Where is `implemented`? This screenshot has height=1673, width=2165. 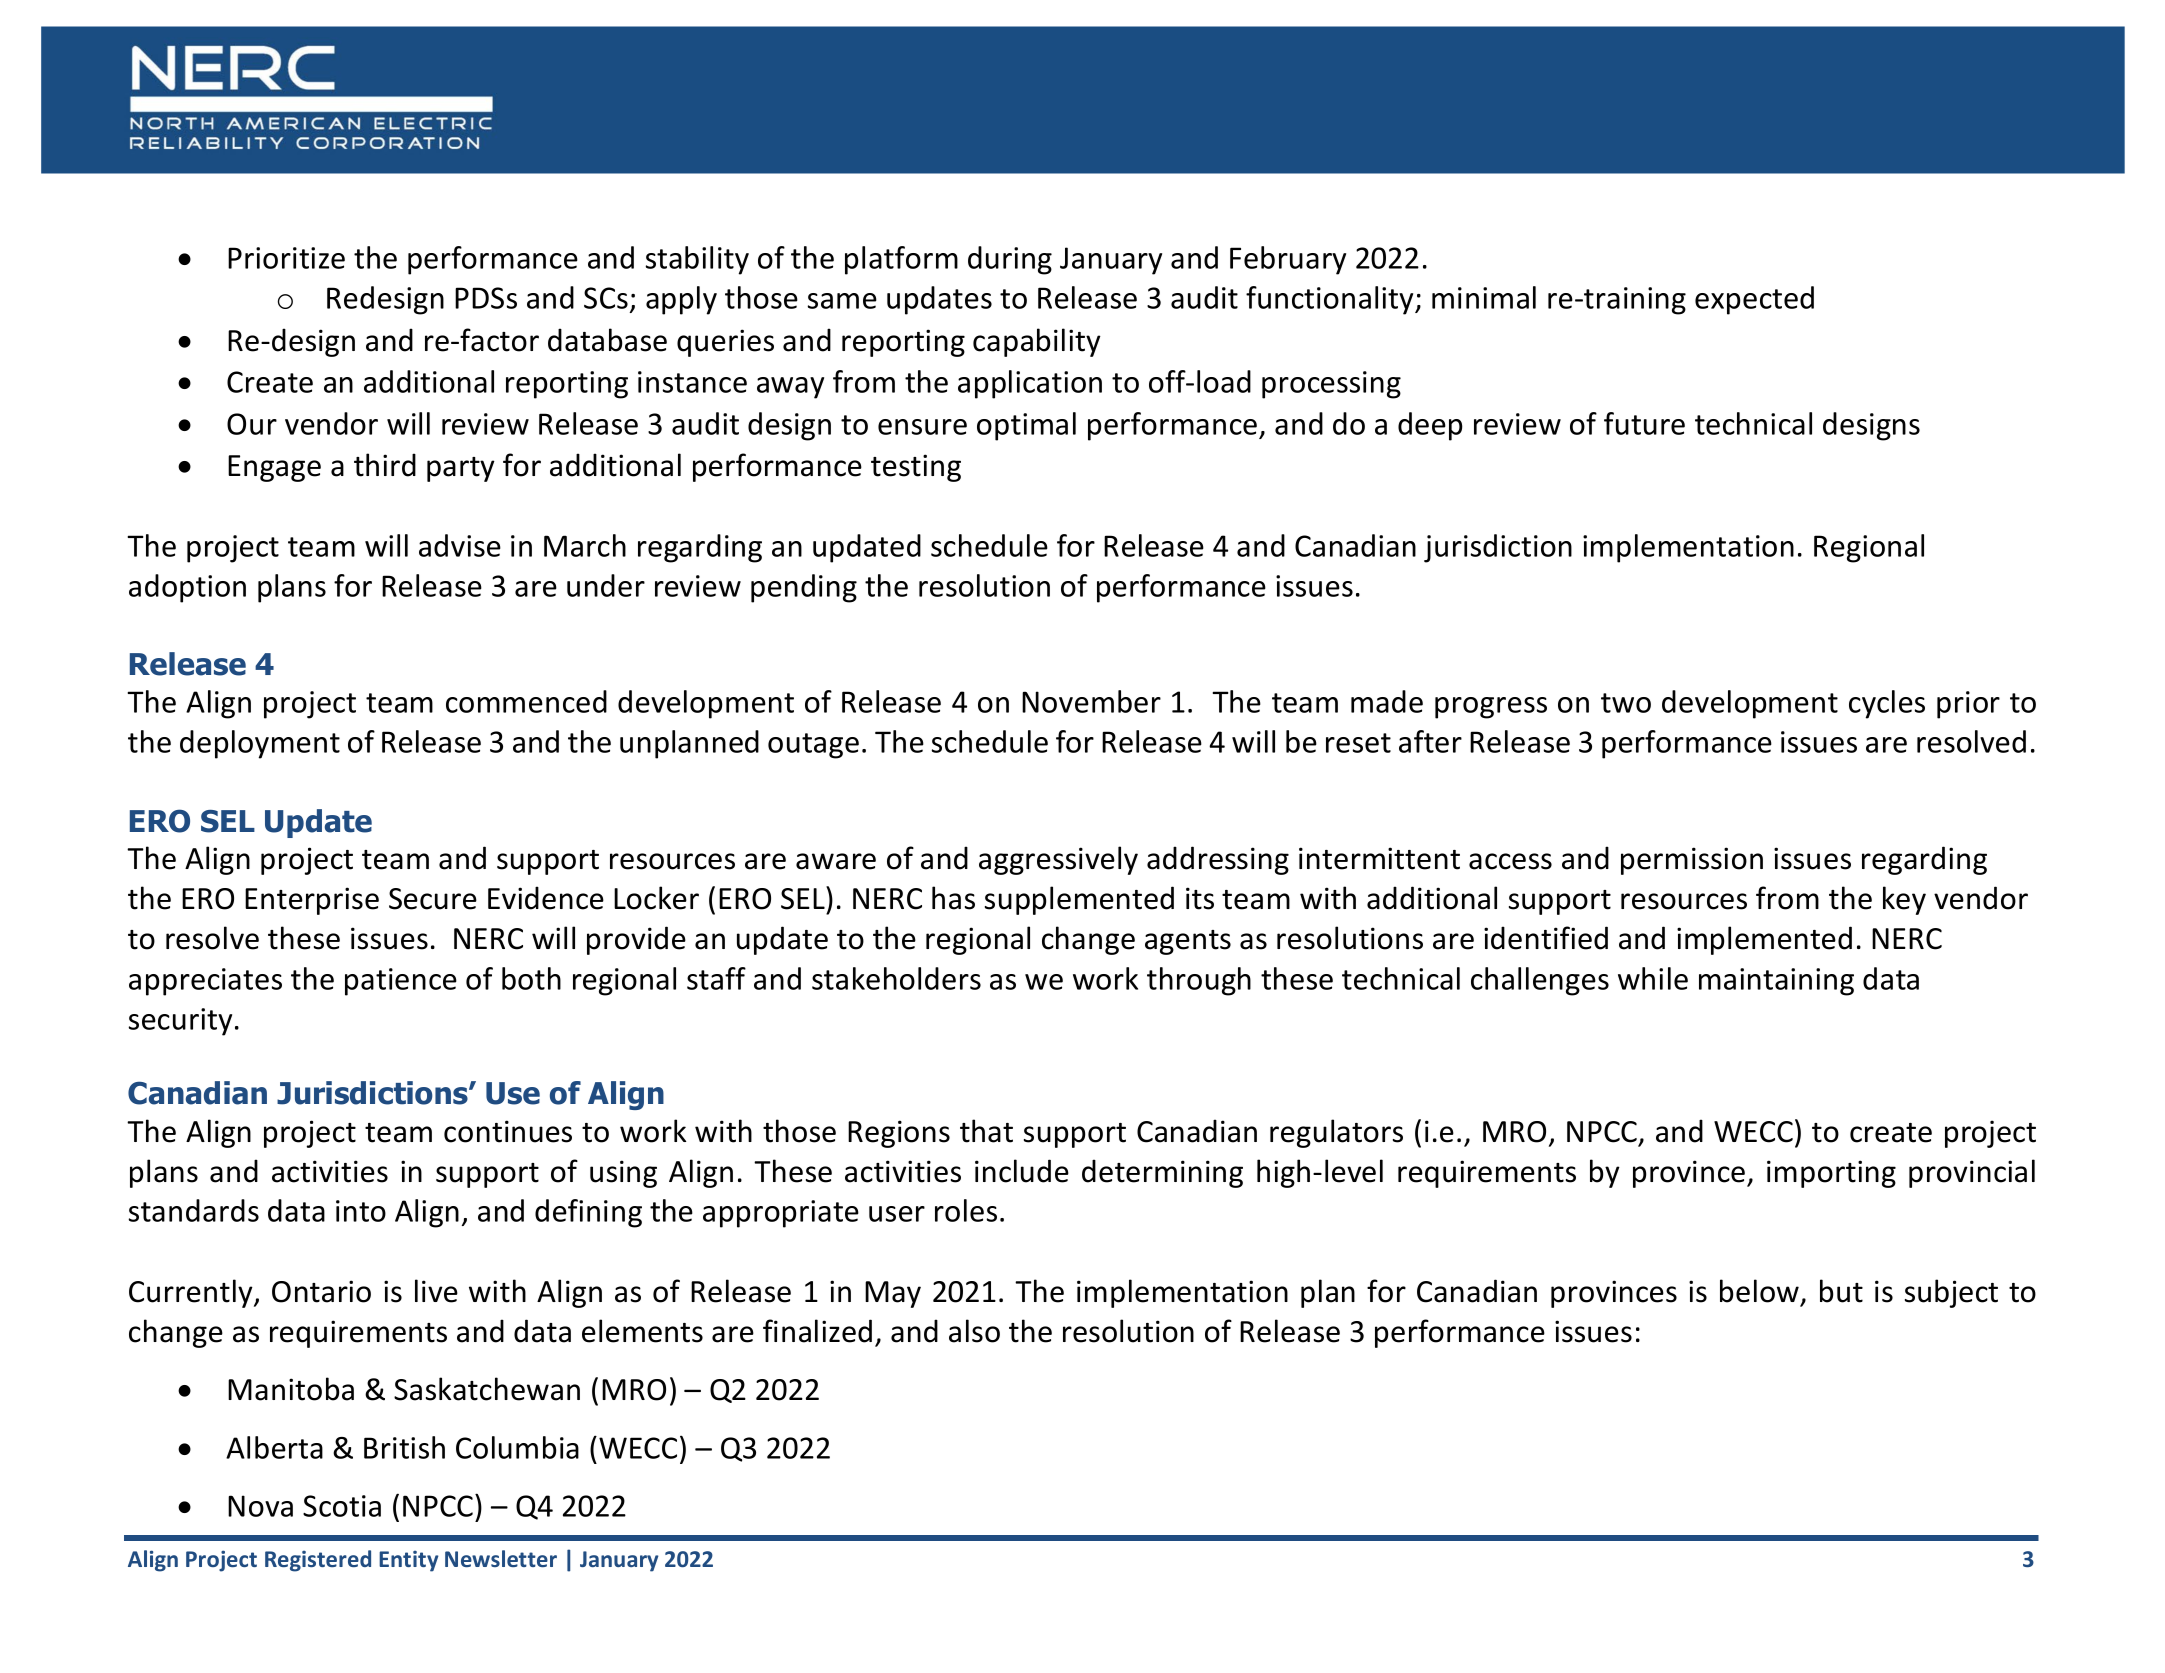
implemented is located at coordinates (1764, 940).
